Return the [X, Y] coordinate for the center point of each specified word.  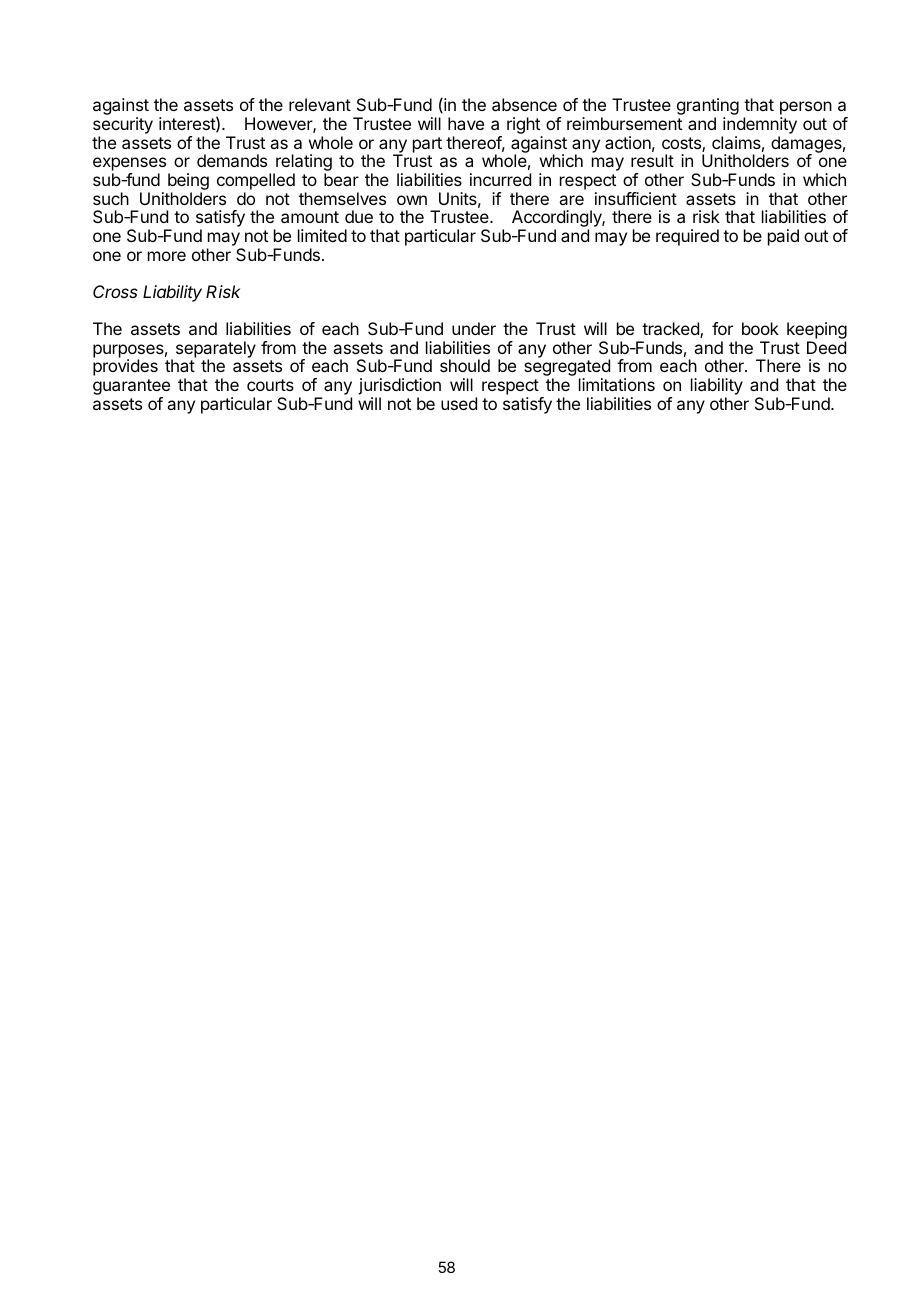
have [466, 123]
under [474, 328]
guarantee [131, 388]
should [465, 365]
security [123, 127]
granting [708, 108]
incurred [500, 179]
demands [232, 160]
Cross [115, 291]
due [359, 216]
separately [216, 350]
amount [310, 217]
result [652, 160]
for [722, 328]
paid [783, 237]
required [687, 237]
